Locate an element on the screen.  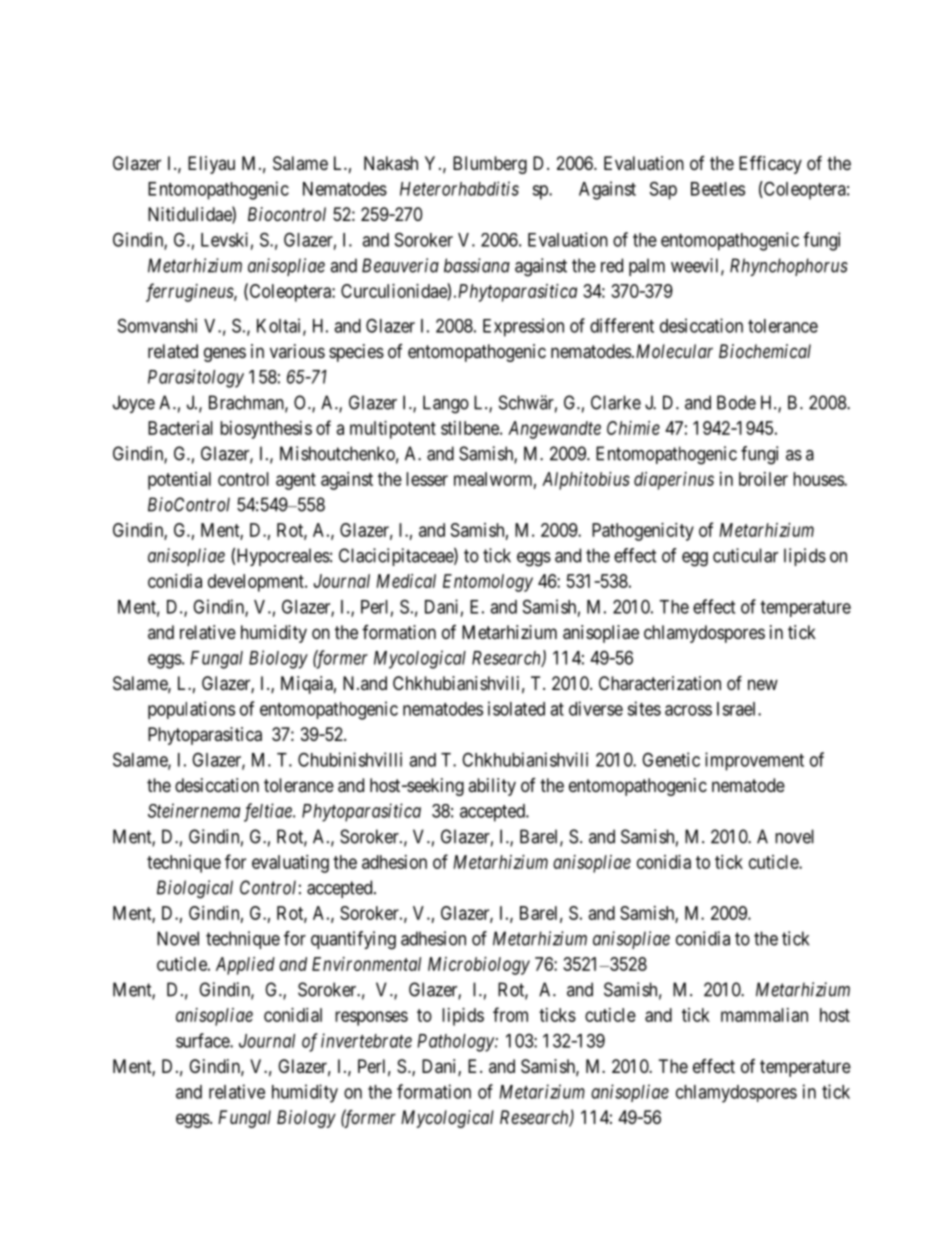
Efficacy is located at coordinates (770, 165).
